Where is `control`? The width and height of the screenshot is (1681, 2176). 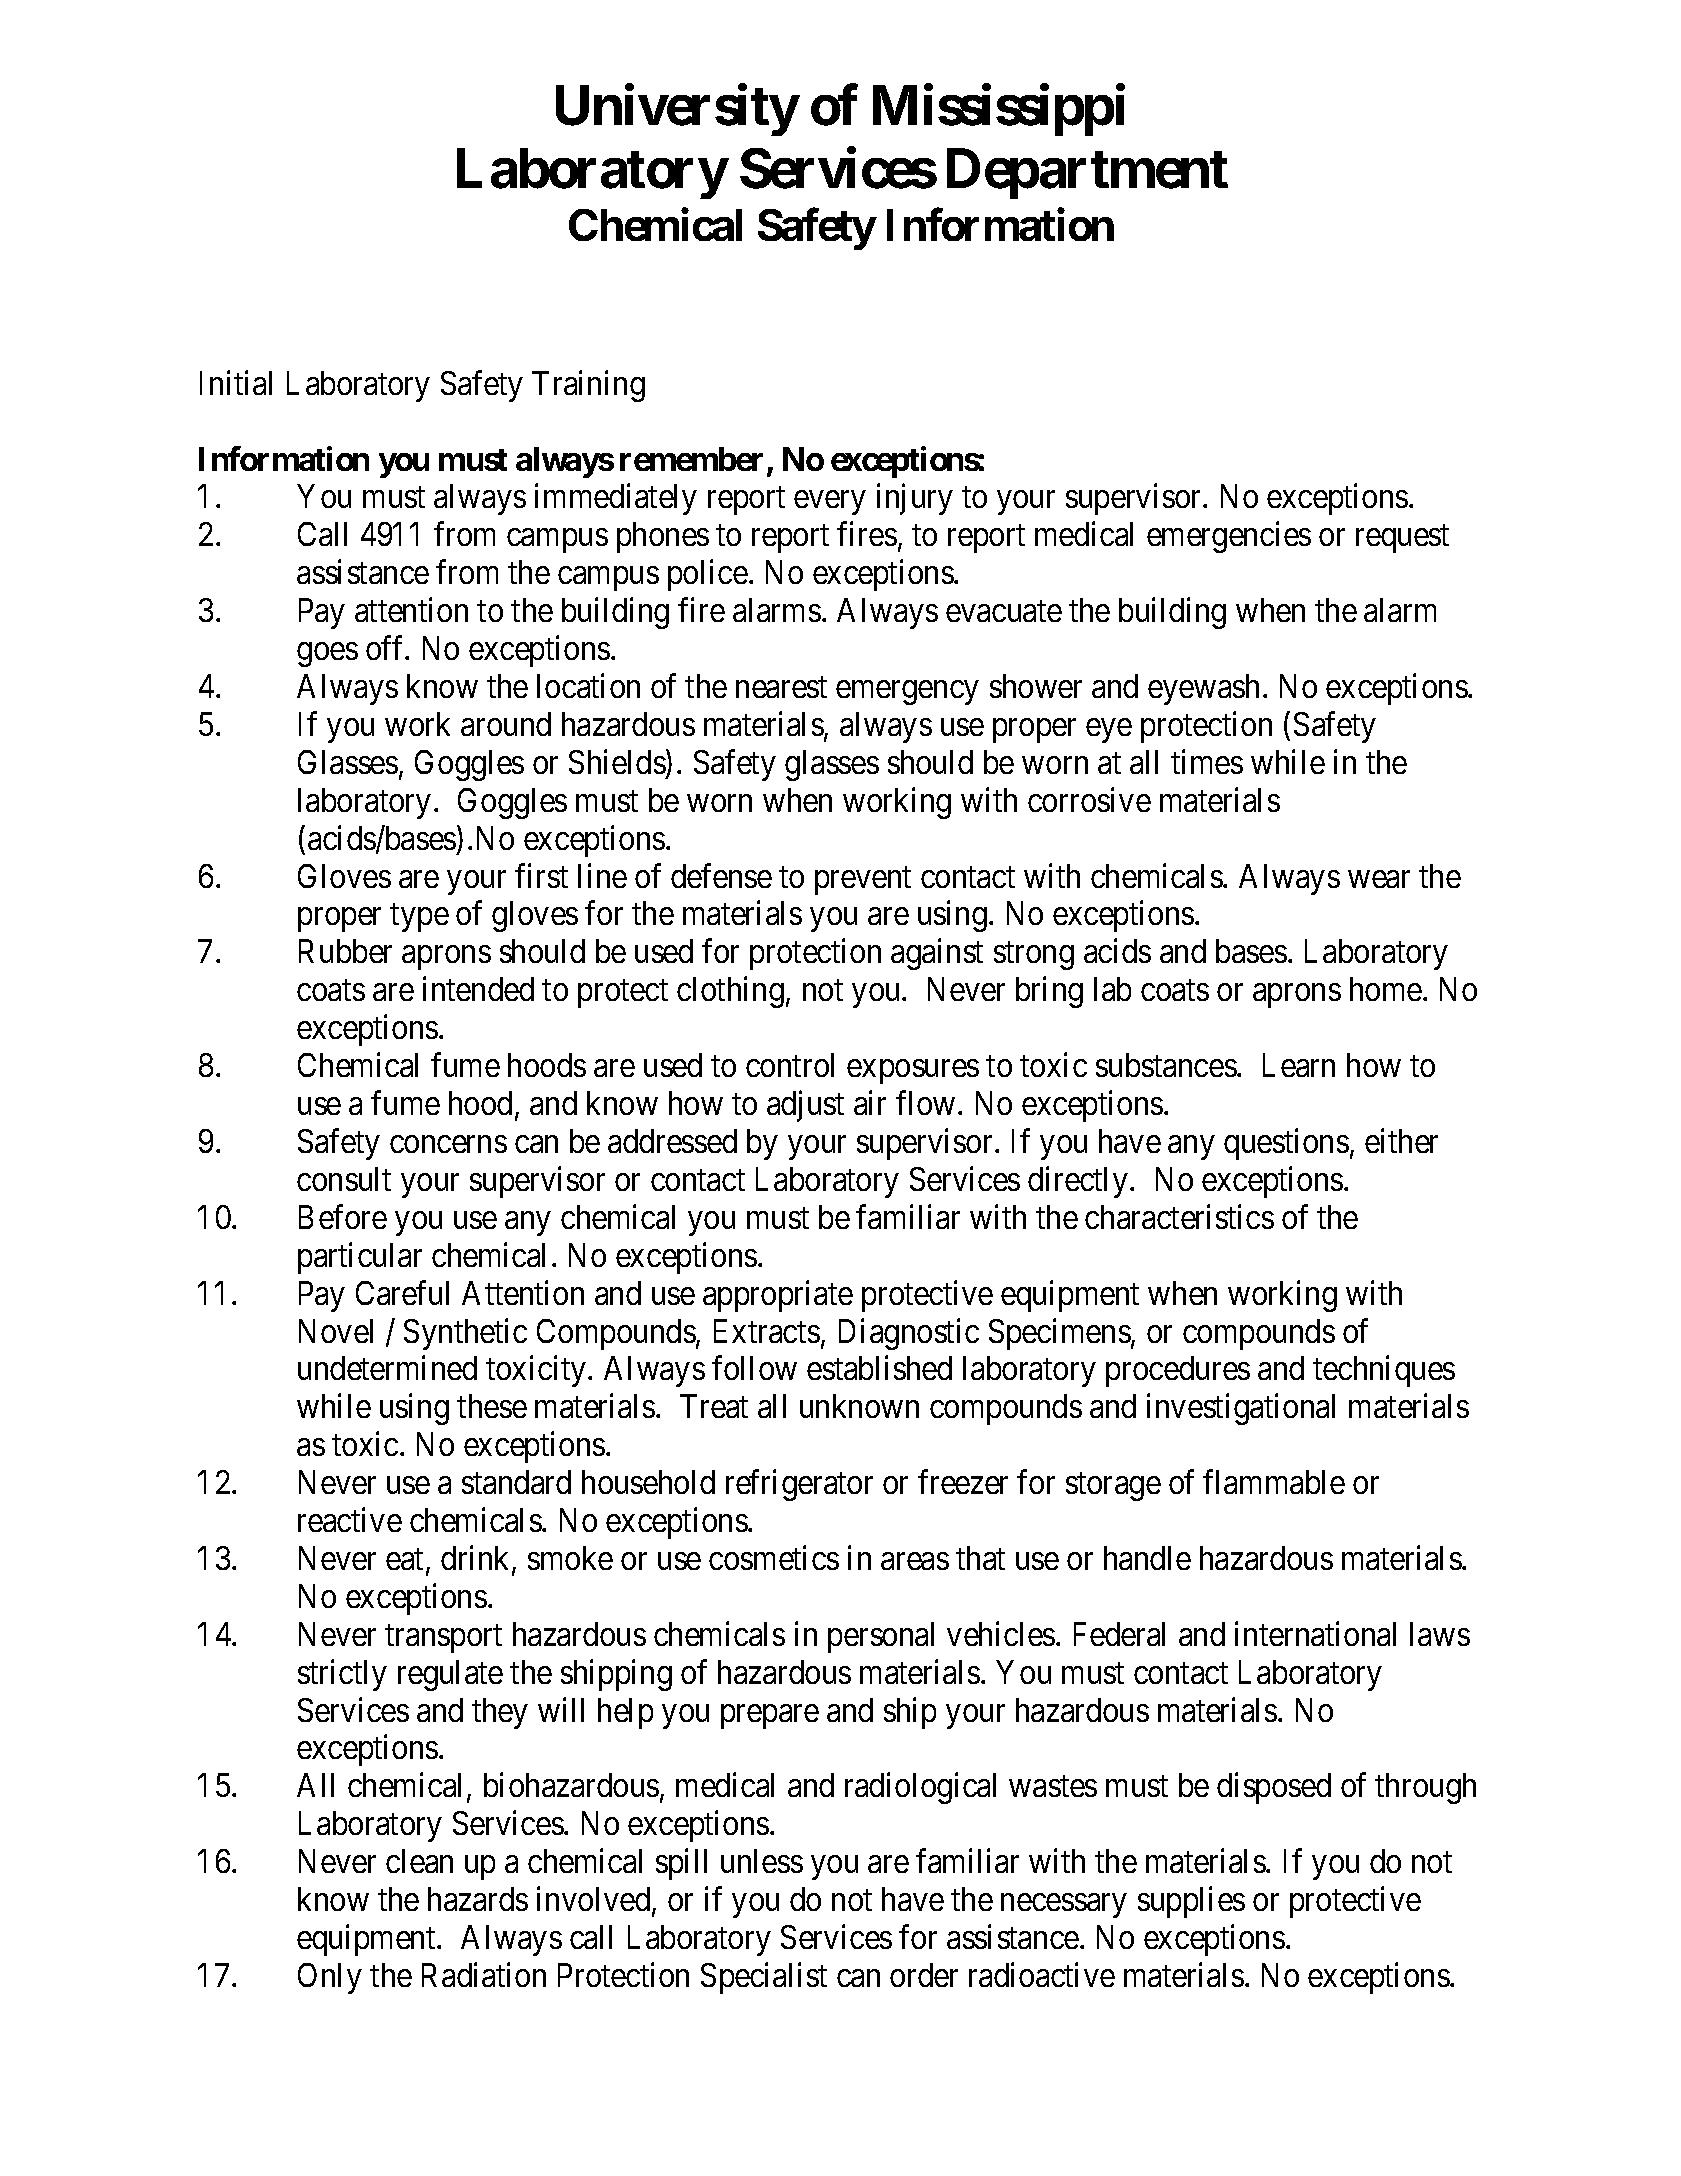
control is located at coordinates (790, 1065).
